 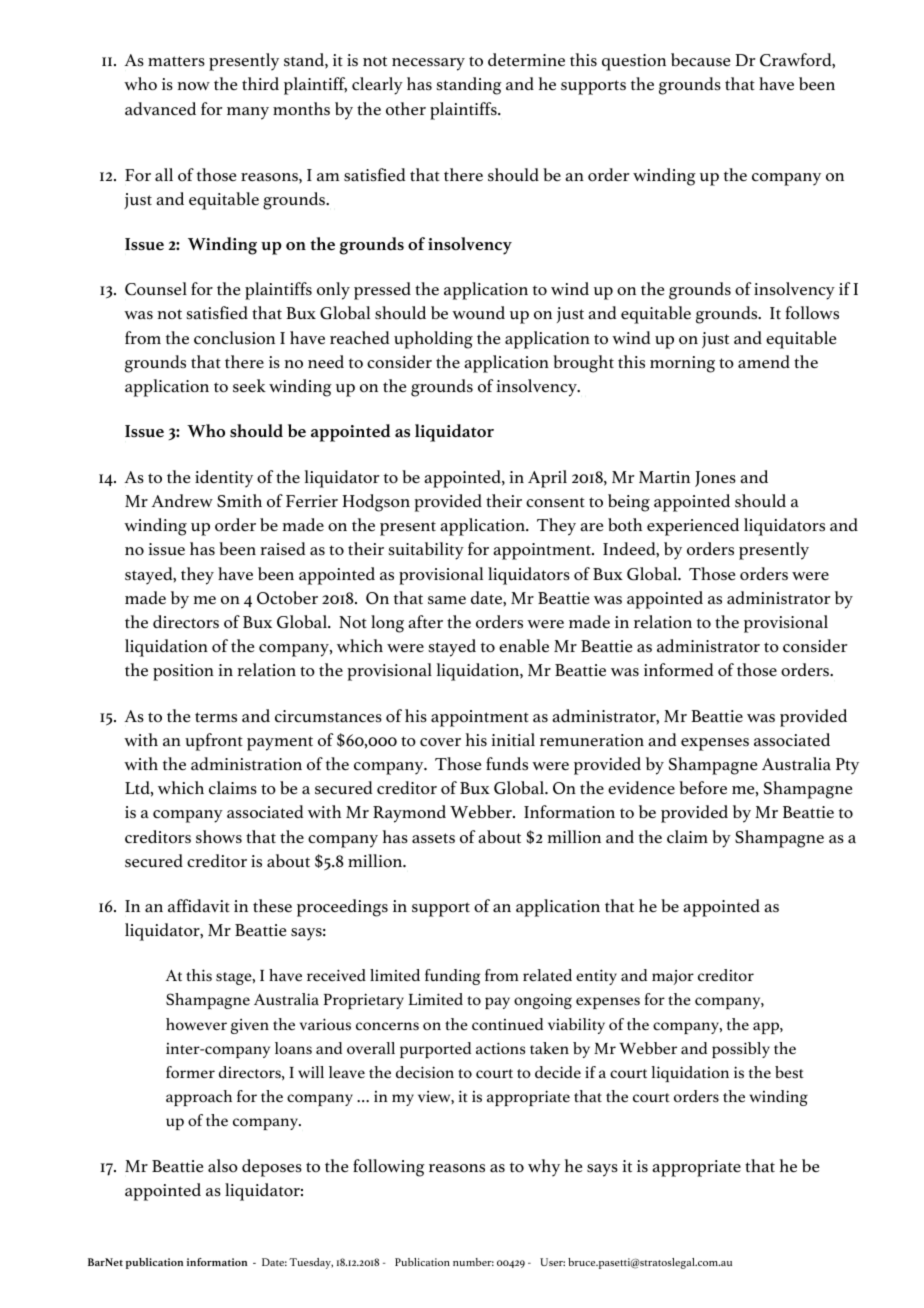 What do you see at coordinates (789, 1072) in the screenshot?
I see `best` at bounding box center [789, 1072].
